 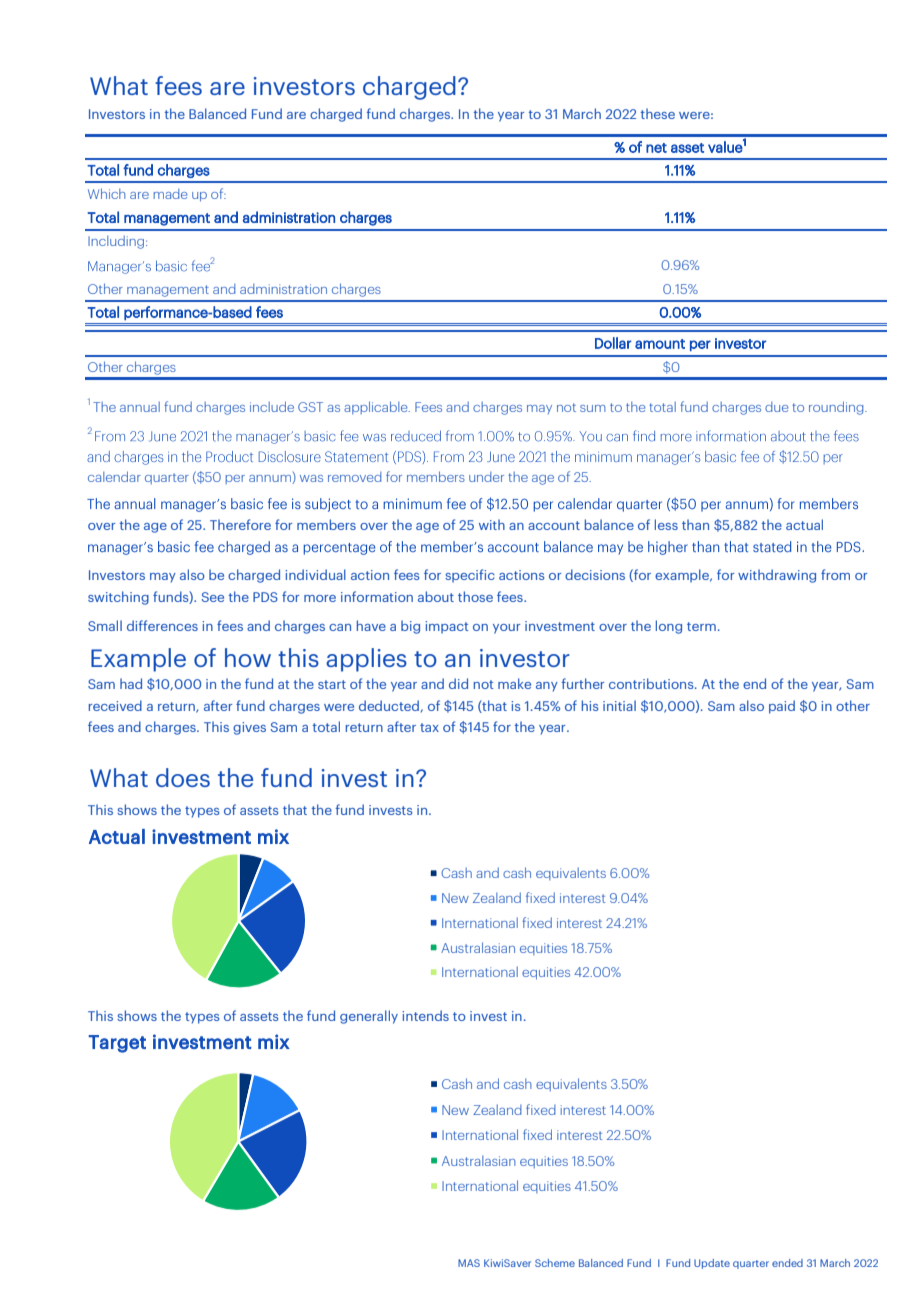 I want to click on MAS, so click(x=469, y=1263).
